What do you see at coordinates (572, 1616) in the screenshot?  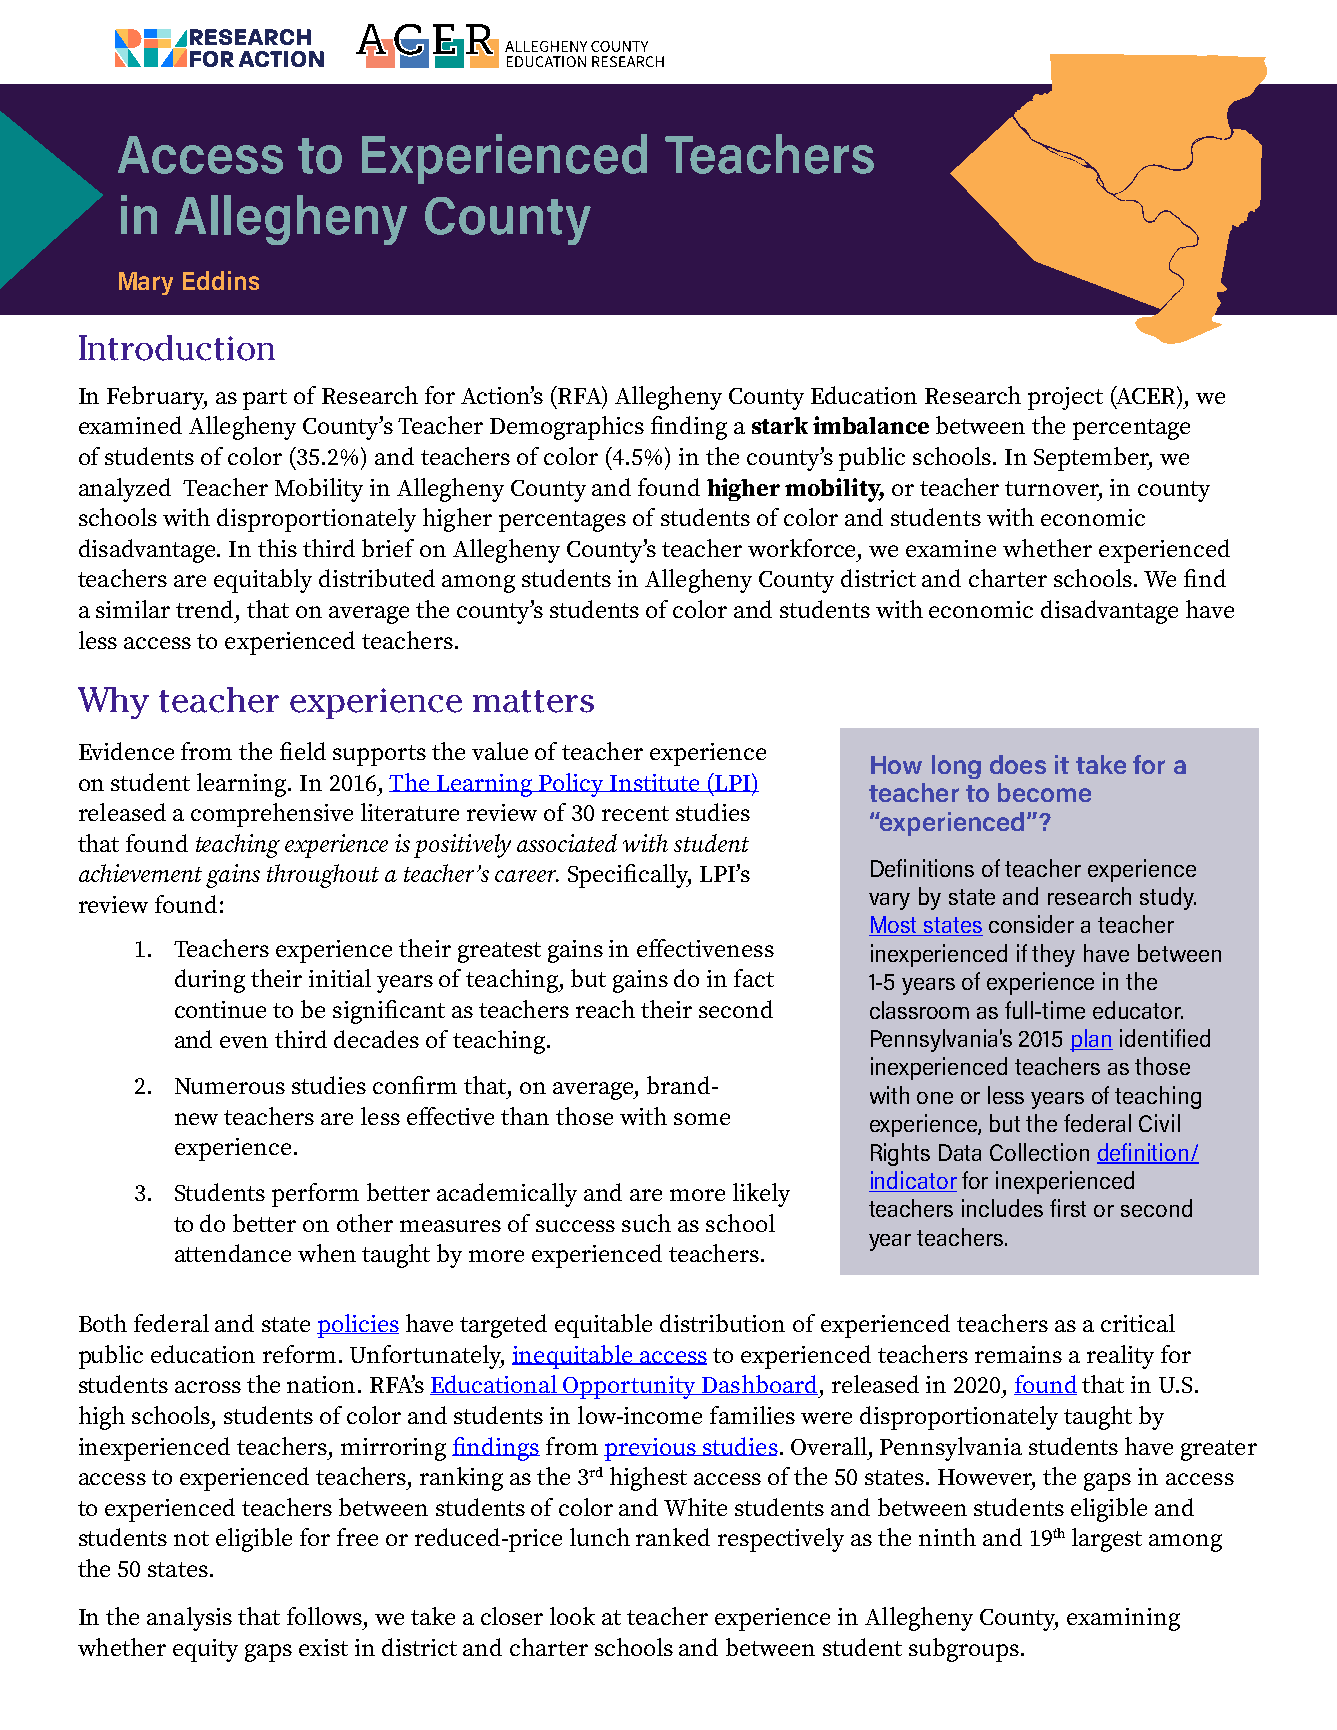 I see `look` at bounding box center [572, 1616].
